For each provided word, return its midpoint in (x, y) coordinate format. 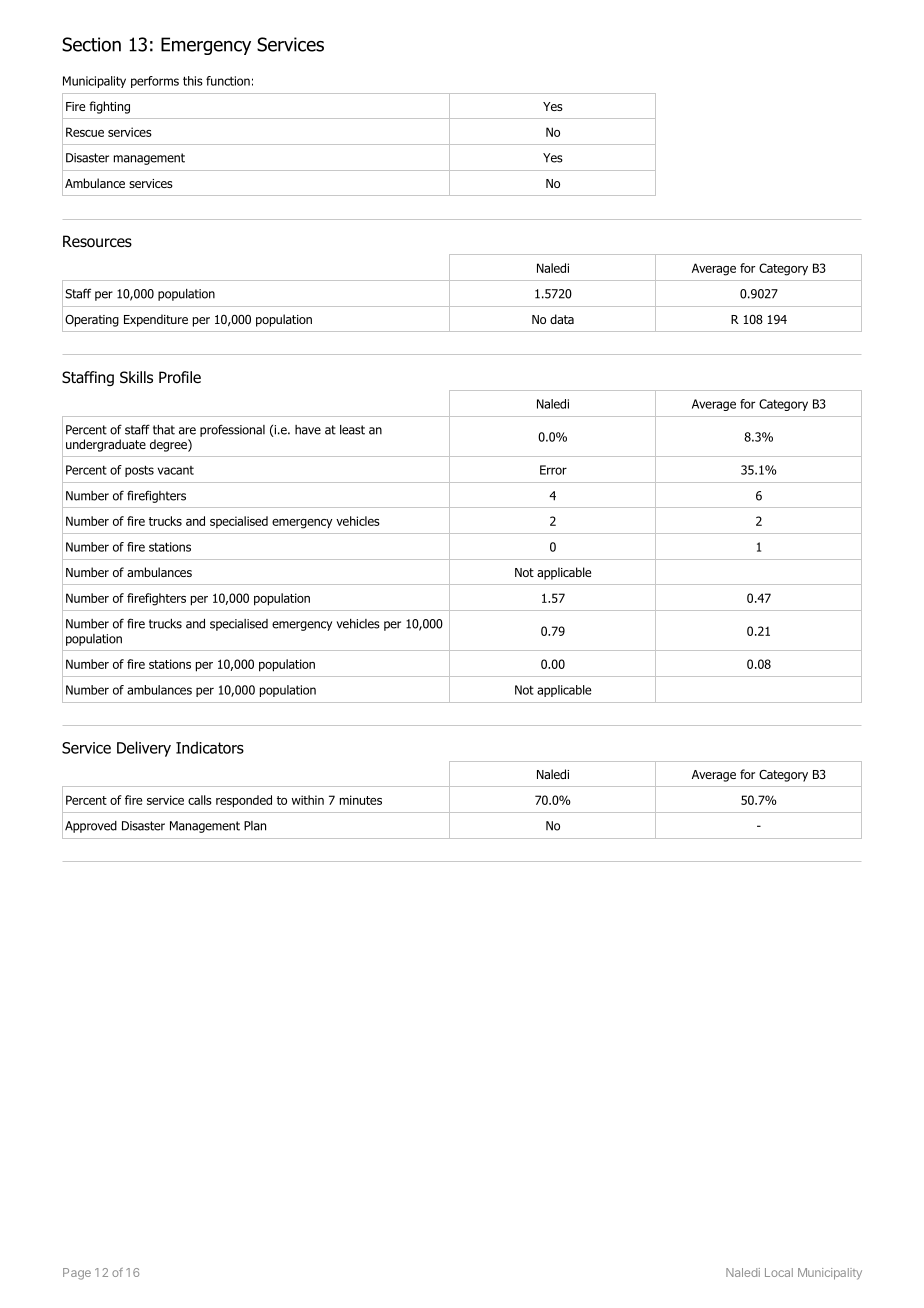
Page (77, 1274)
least (352, 430)
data (562, 319)
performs (155, 82)
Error (553, 470)
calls (200, 800)
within (308, 800)
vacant (176, 470)
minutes (361, 800)
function (228, 81)
